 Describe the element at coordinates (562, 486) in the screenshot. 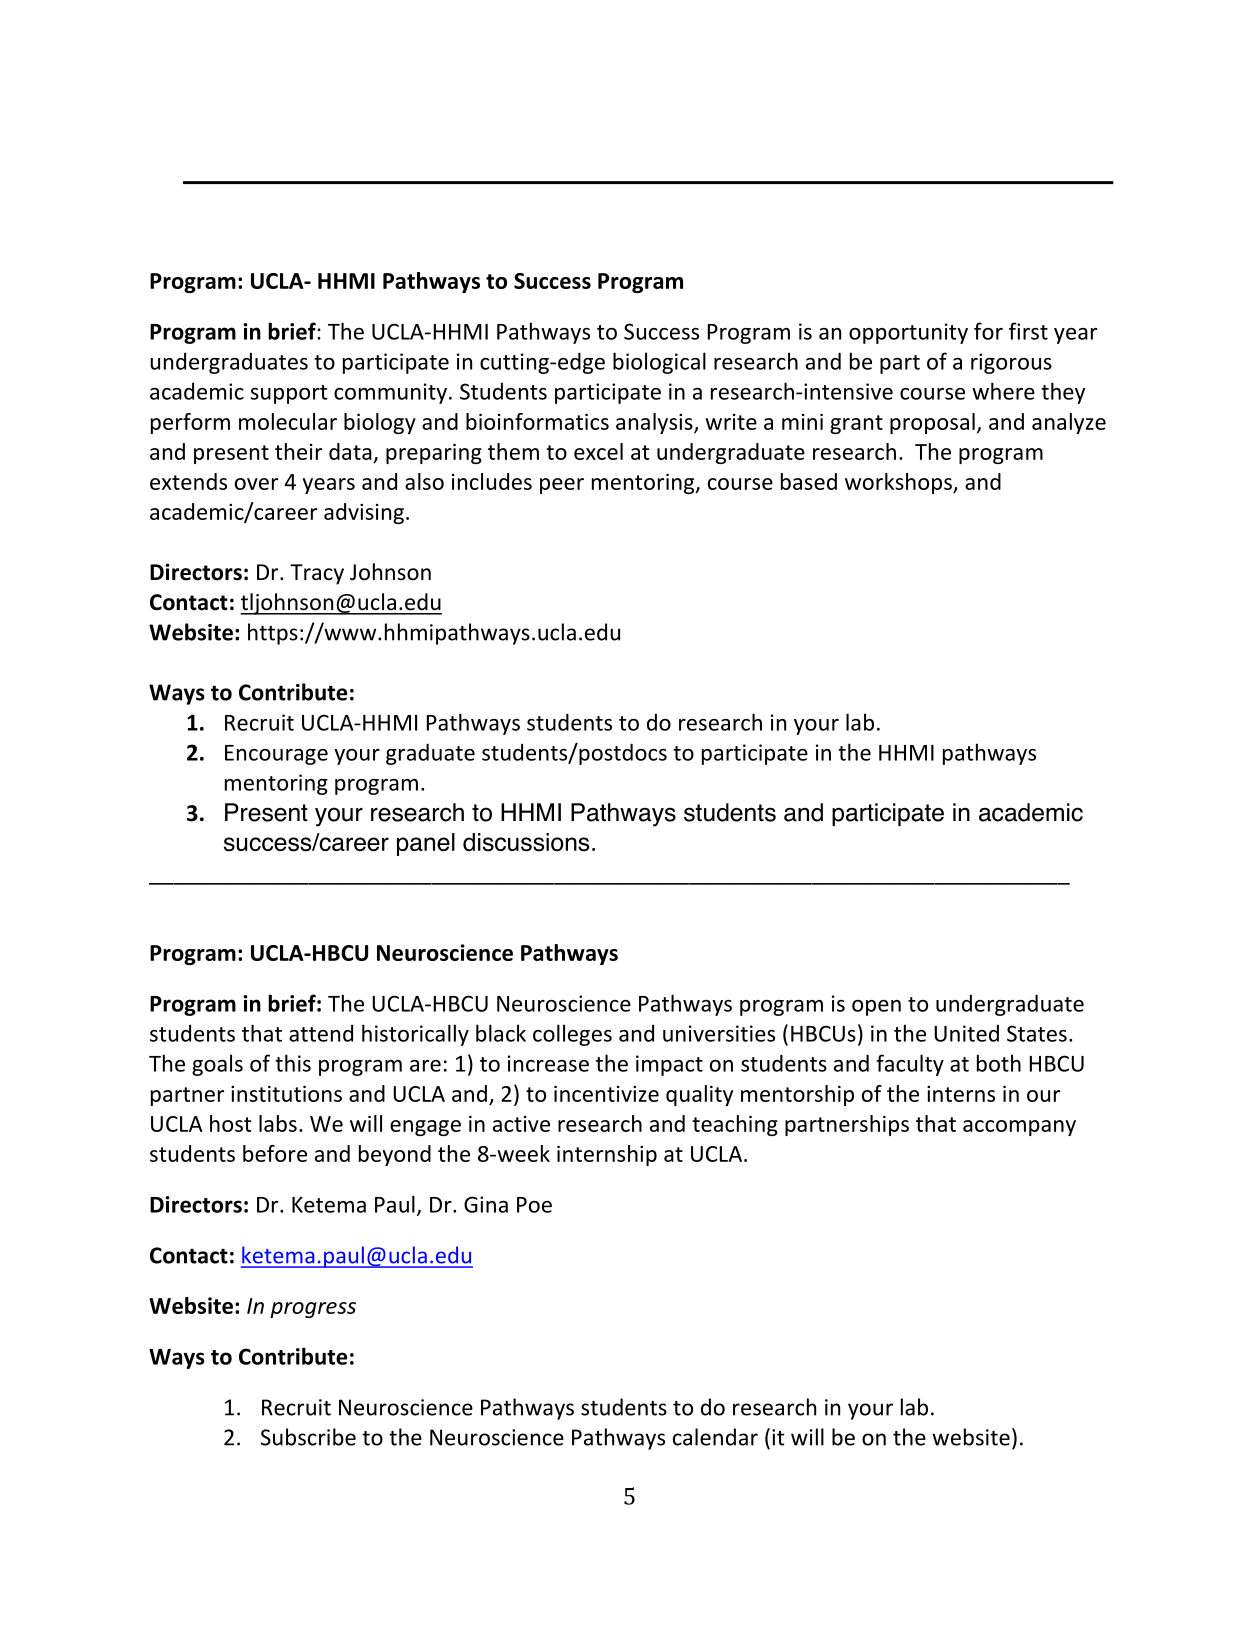

I see `peer` at that location.
